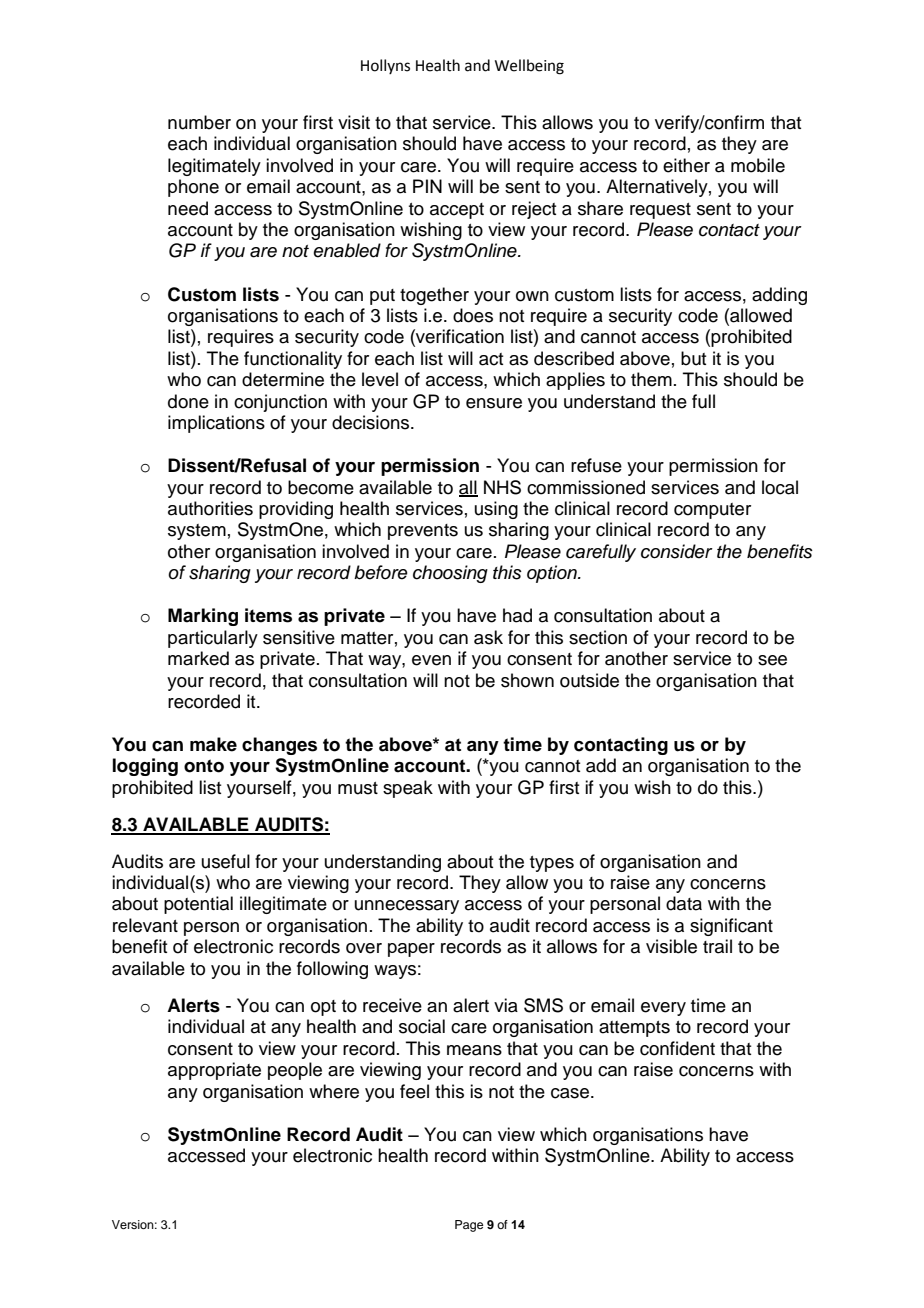 This image has width=924, height=1308. Describe the element at coordinates (188, 401) in the image. I see `done` at that location.
